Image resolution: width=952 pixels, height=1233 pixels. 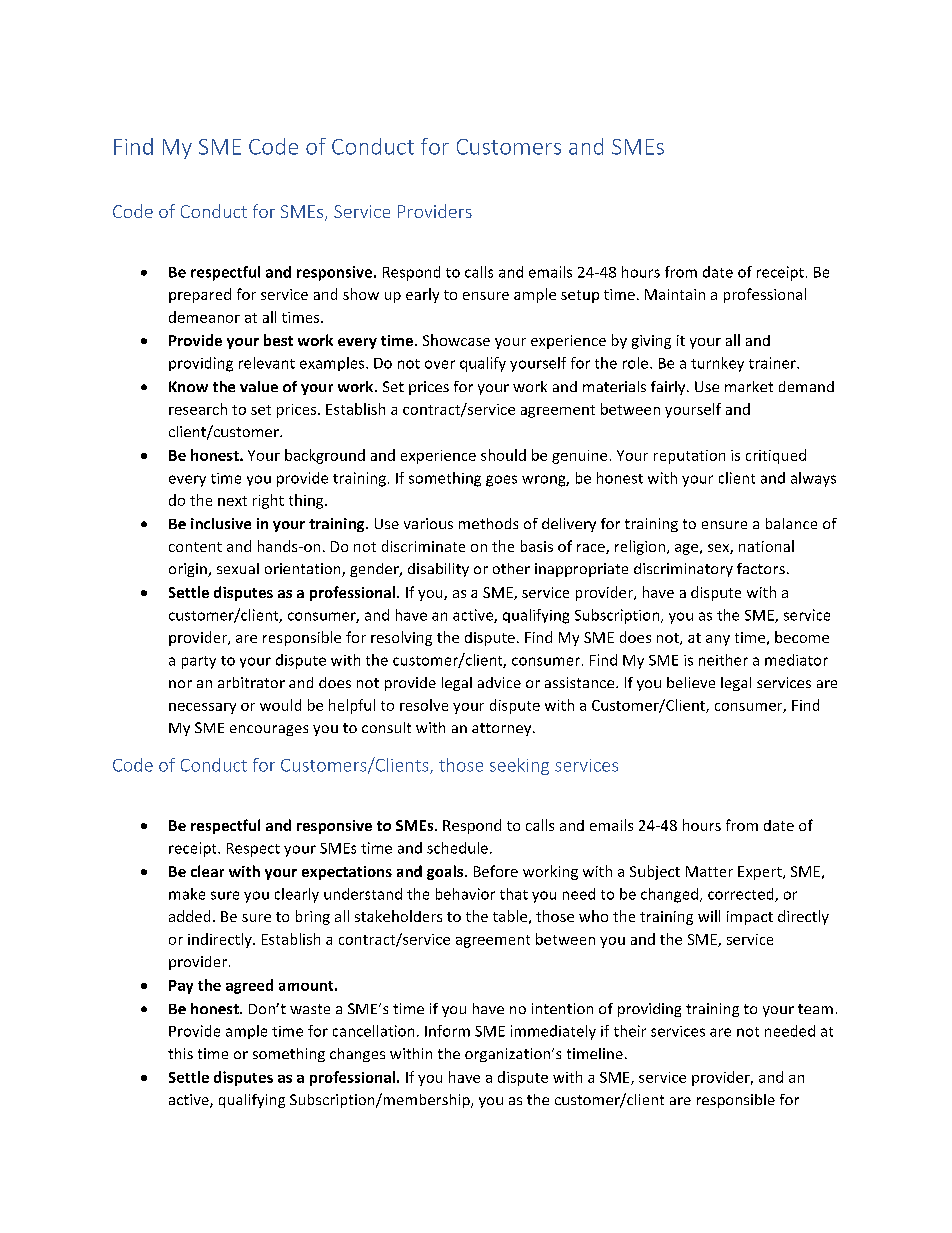 I want to click on critiqued, so click(x=776, y=456).
